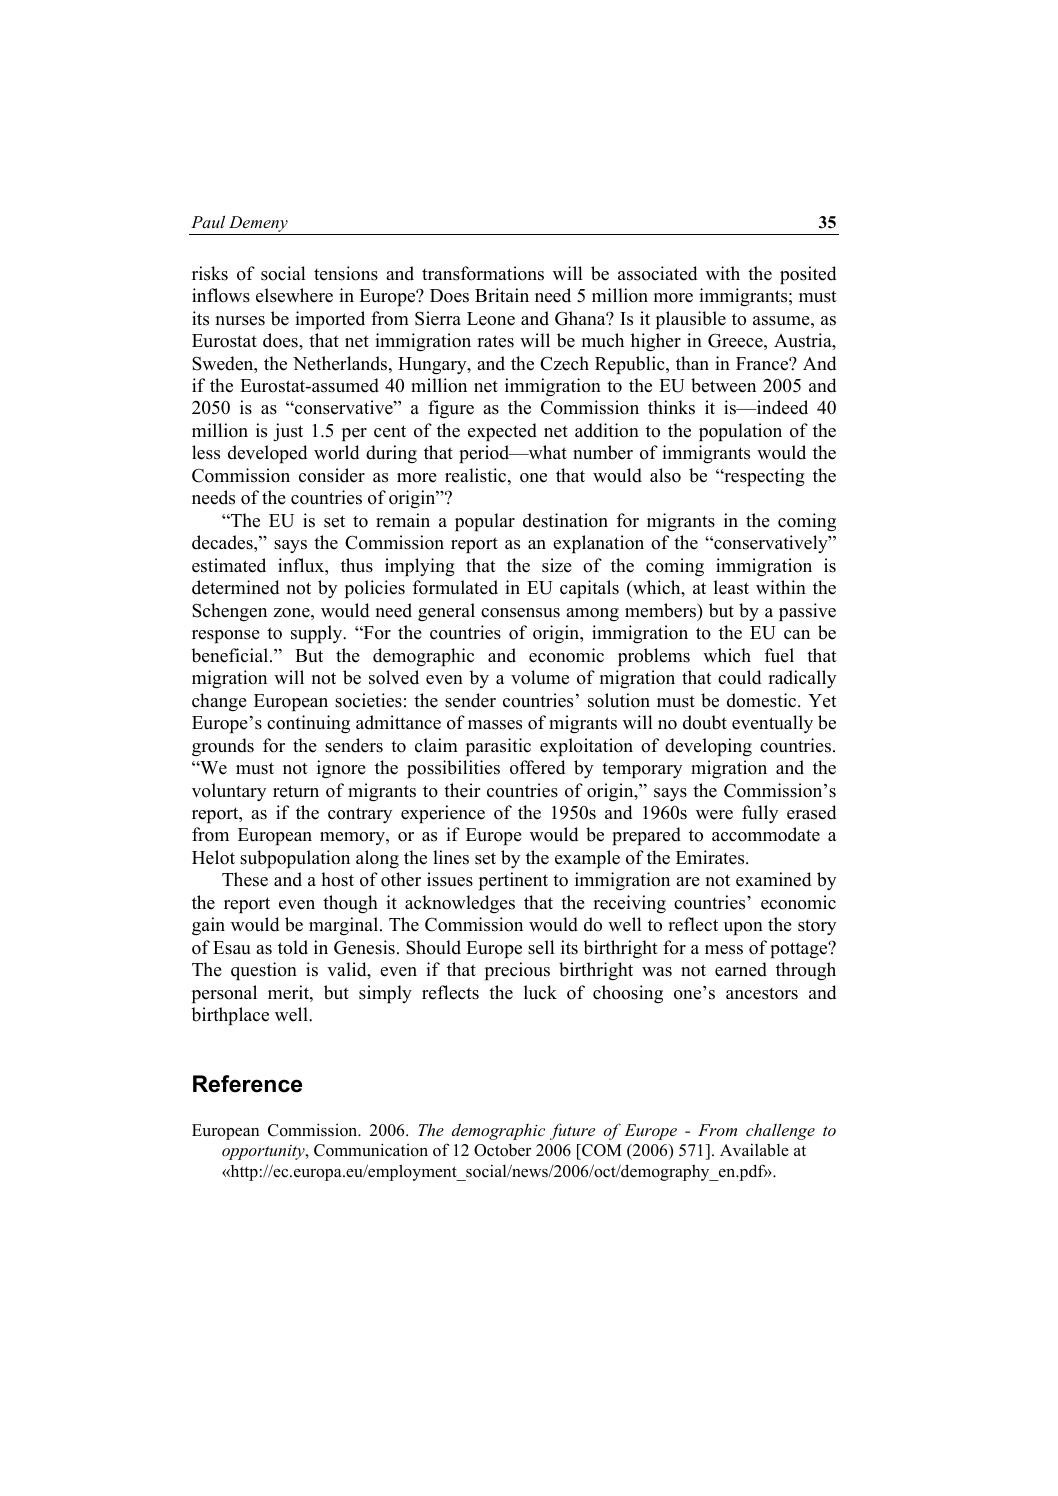  What do you see at coordinates (308, 724) in the screenshot?
I see `continuing` at bounding box center [308, 724].
